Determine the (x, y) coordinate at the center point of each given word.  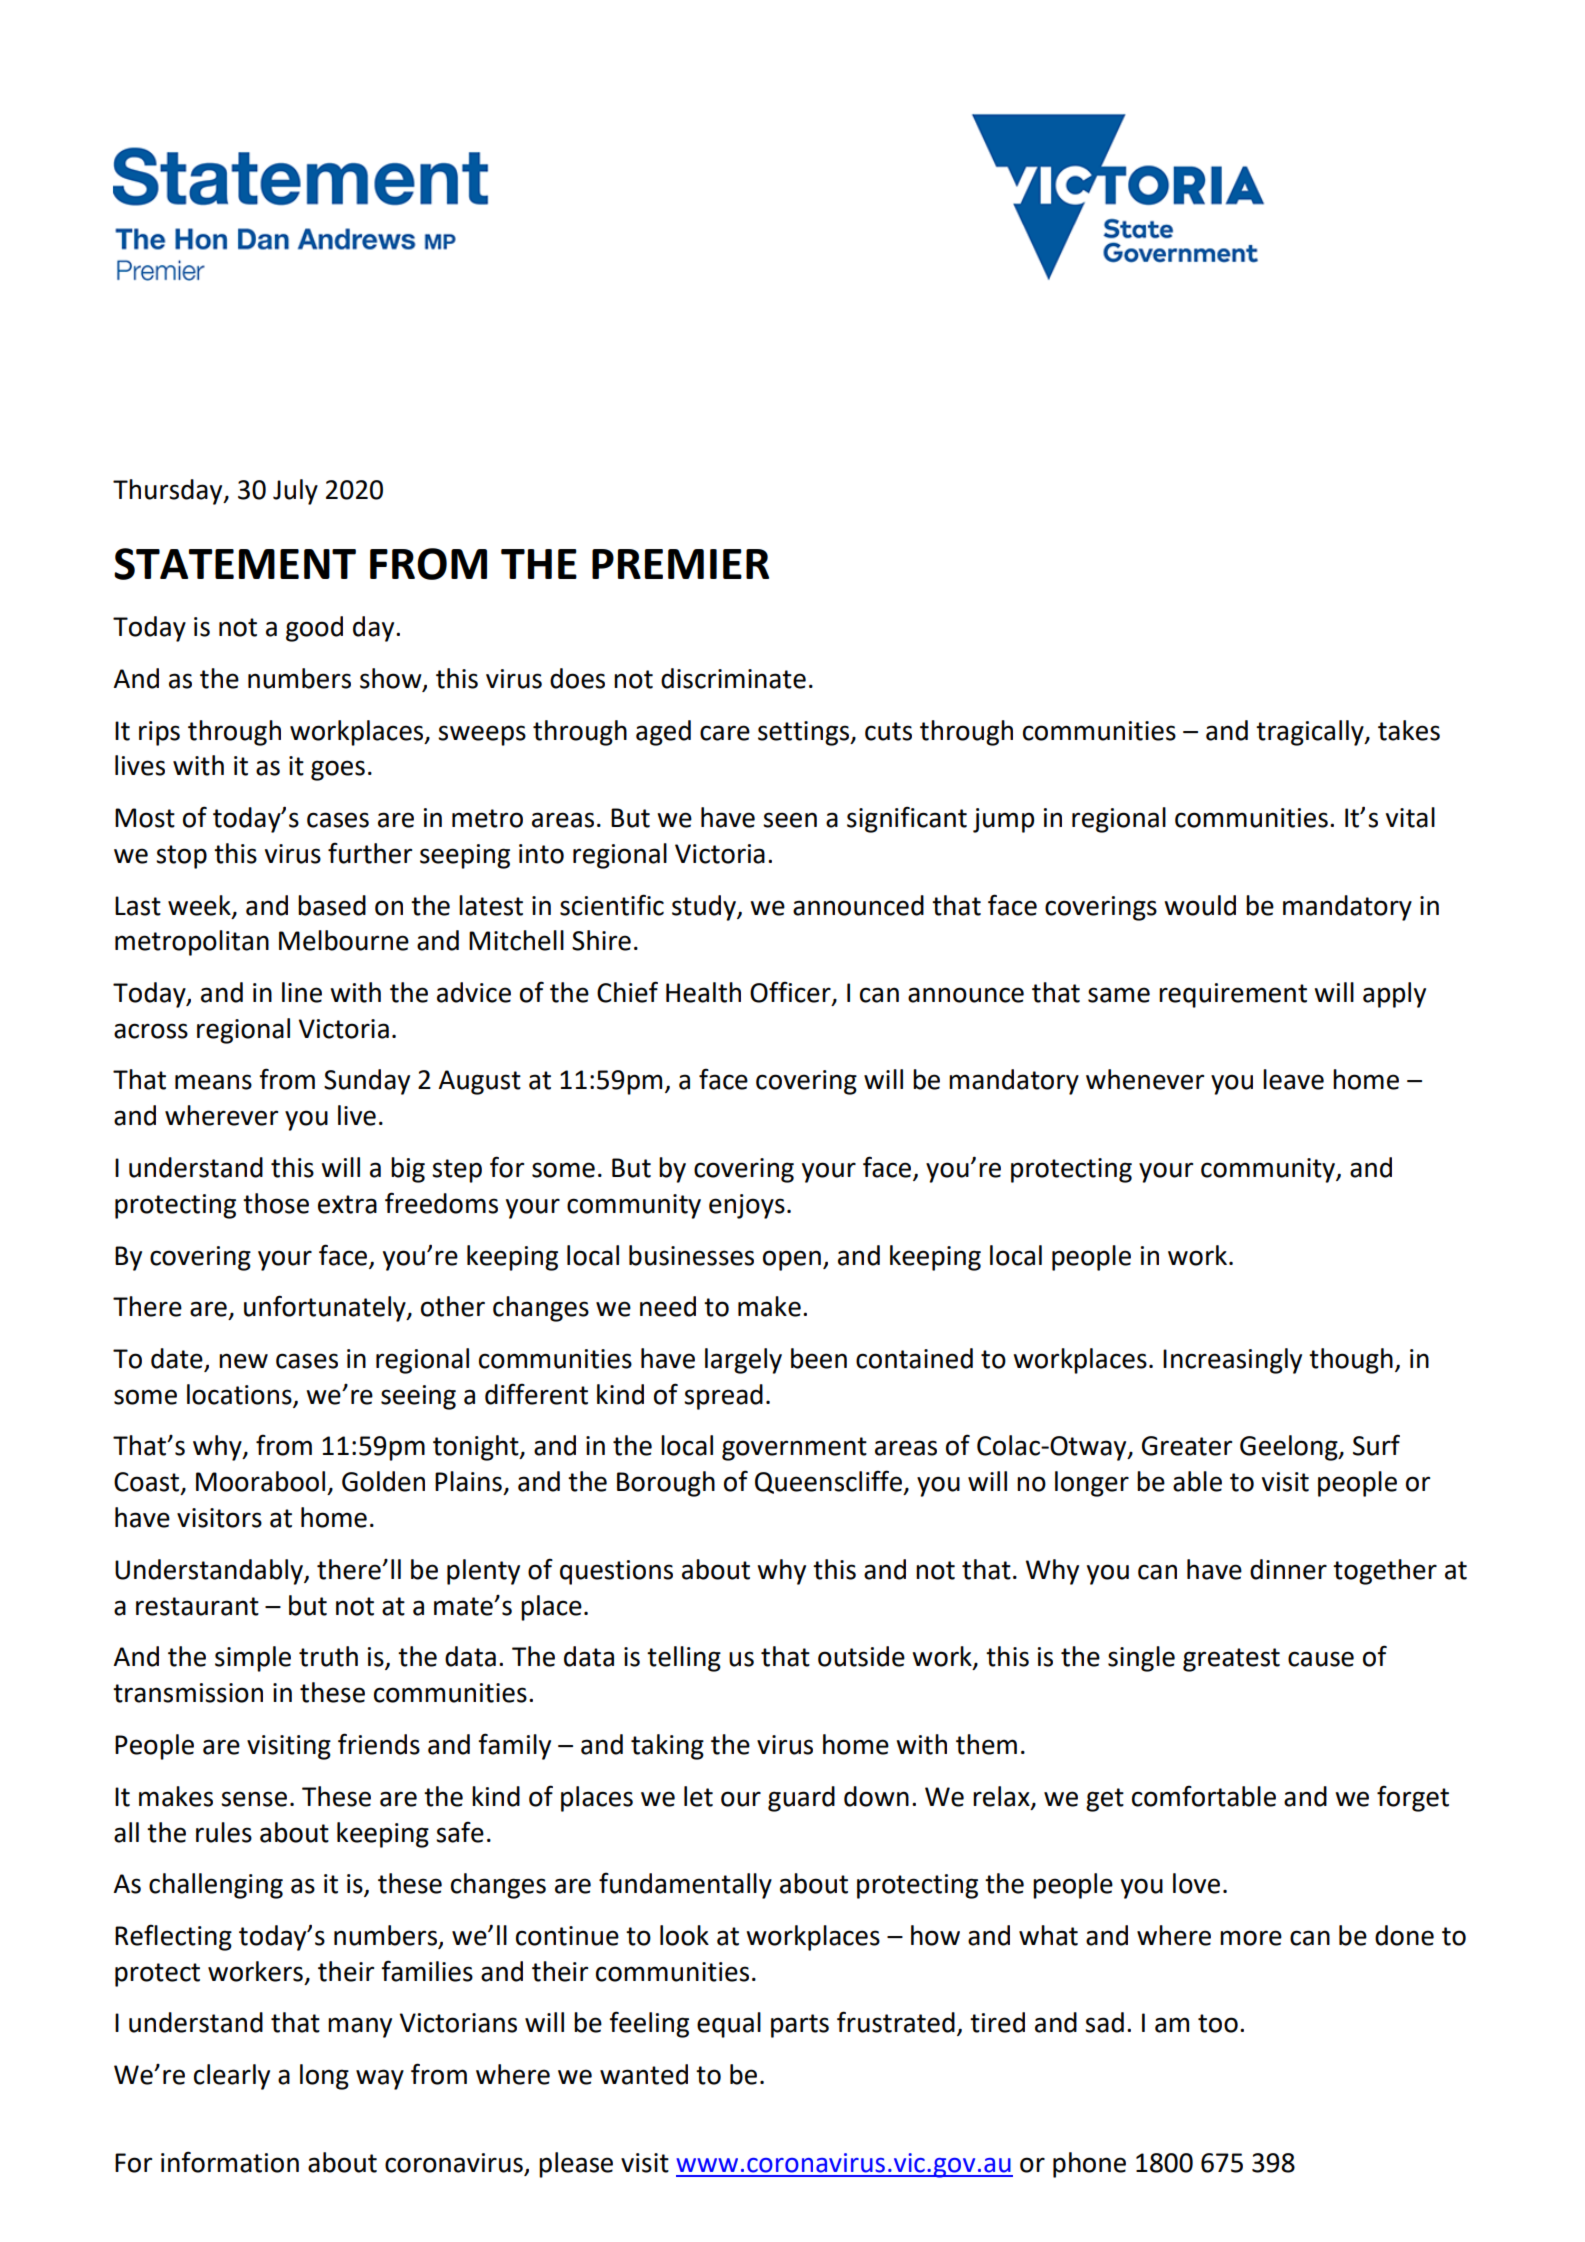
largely (743, 1361)
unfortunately (326, 1308)
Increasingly (1232, 1361)
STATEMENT (235, 564)
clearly (232, 2077)
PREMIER (680, 564)
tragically (1311, 733)
